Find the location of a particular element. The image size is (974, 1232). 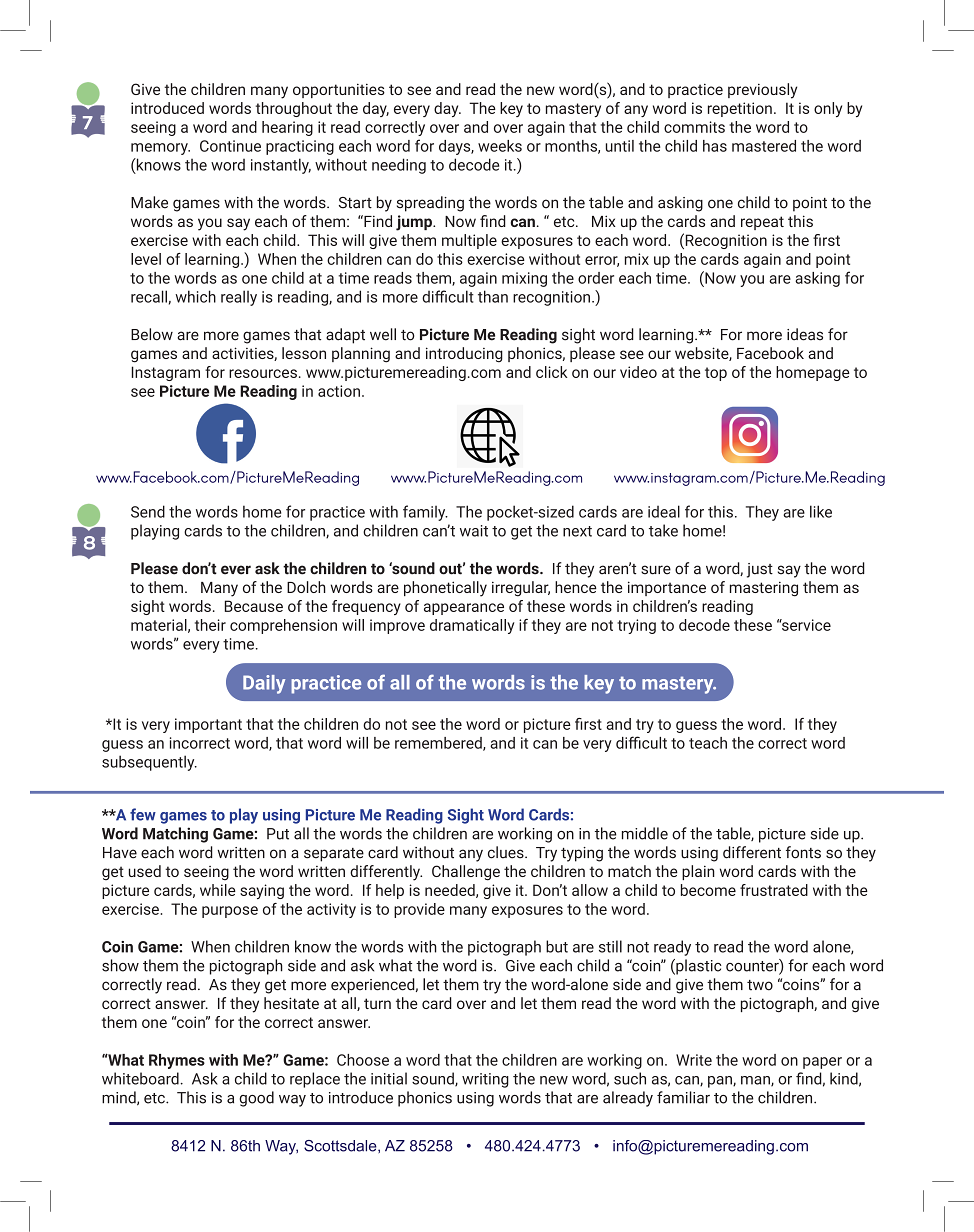

weeks is located at coordinates (500, 146).
